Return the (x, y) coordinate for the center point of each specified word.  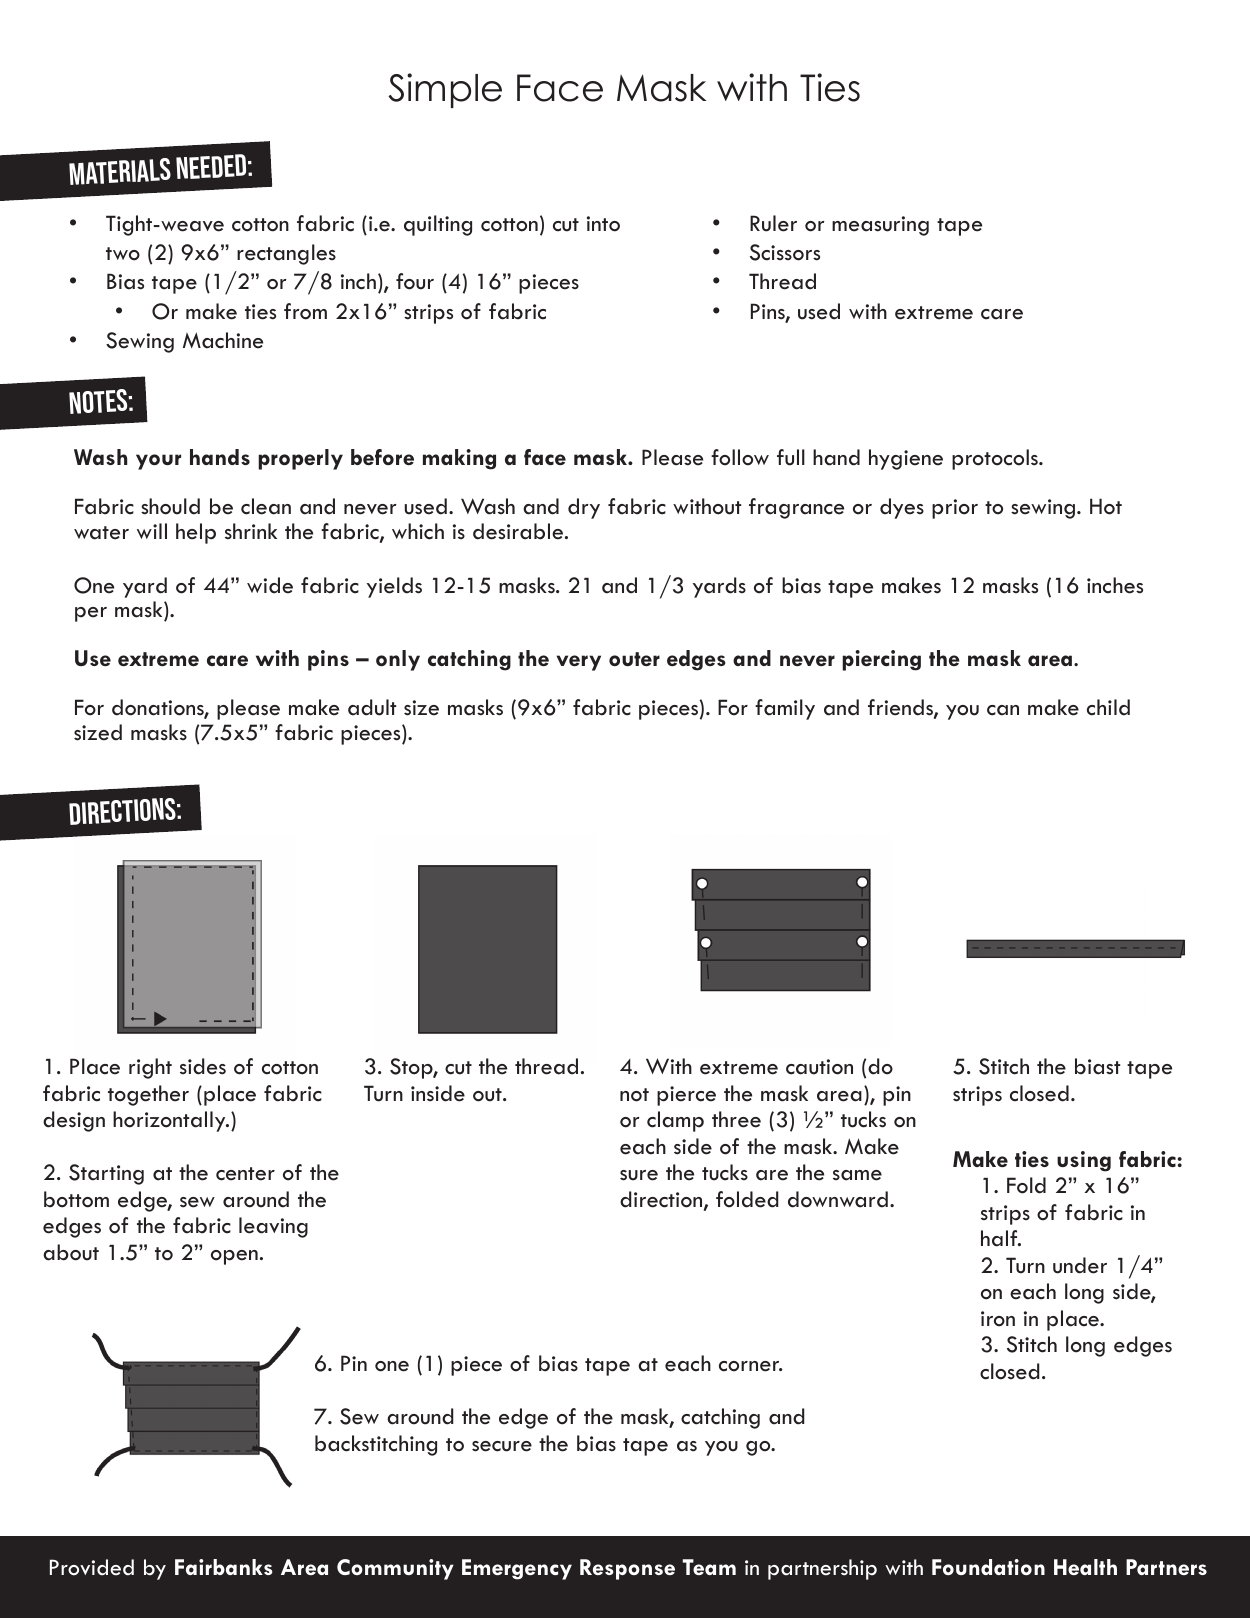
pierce (686, 1096)
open (234, 1257)
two (123, 254)
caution (819, 1067)
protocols (996, 459)
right (150, 1068)
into (603, 224)
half (1000, 1238)
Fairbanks (224, 1567)
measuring (880, 226)
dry (584, 508)
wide (270, 585)
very (578, 663)
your (158, 462)
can (1003, 710)
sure (639, 1175)
